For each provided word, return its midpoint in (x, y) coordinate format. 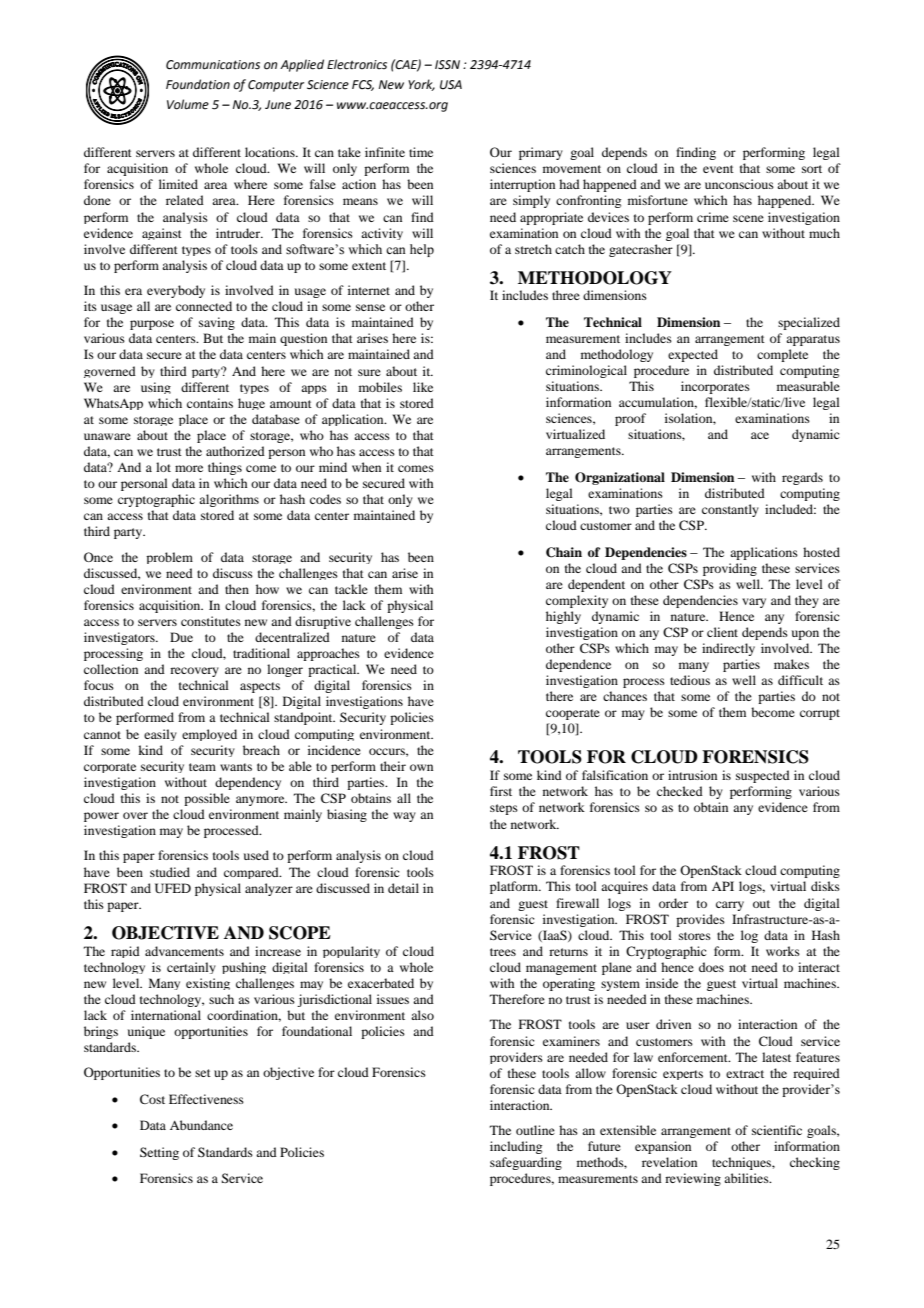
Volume (188, 104)
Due (181, 637)
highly (563, 617)
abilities (747, 1178)
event (718, 169)
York (421, 85)
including (516, 1147)
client (722, 632)
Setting (159, 1153)
